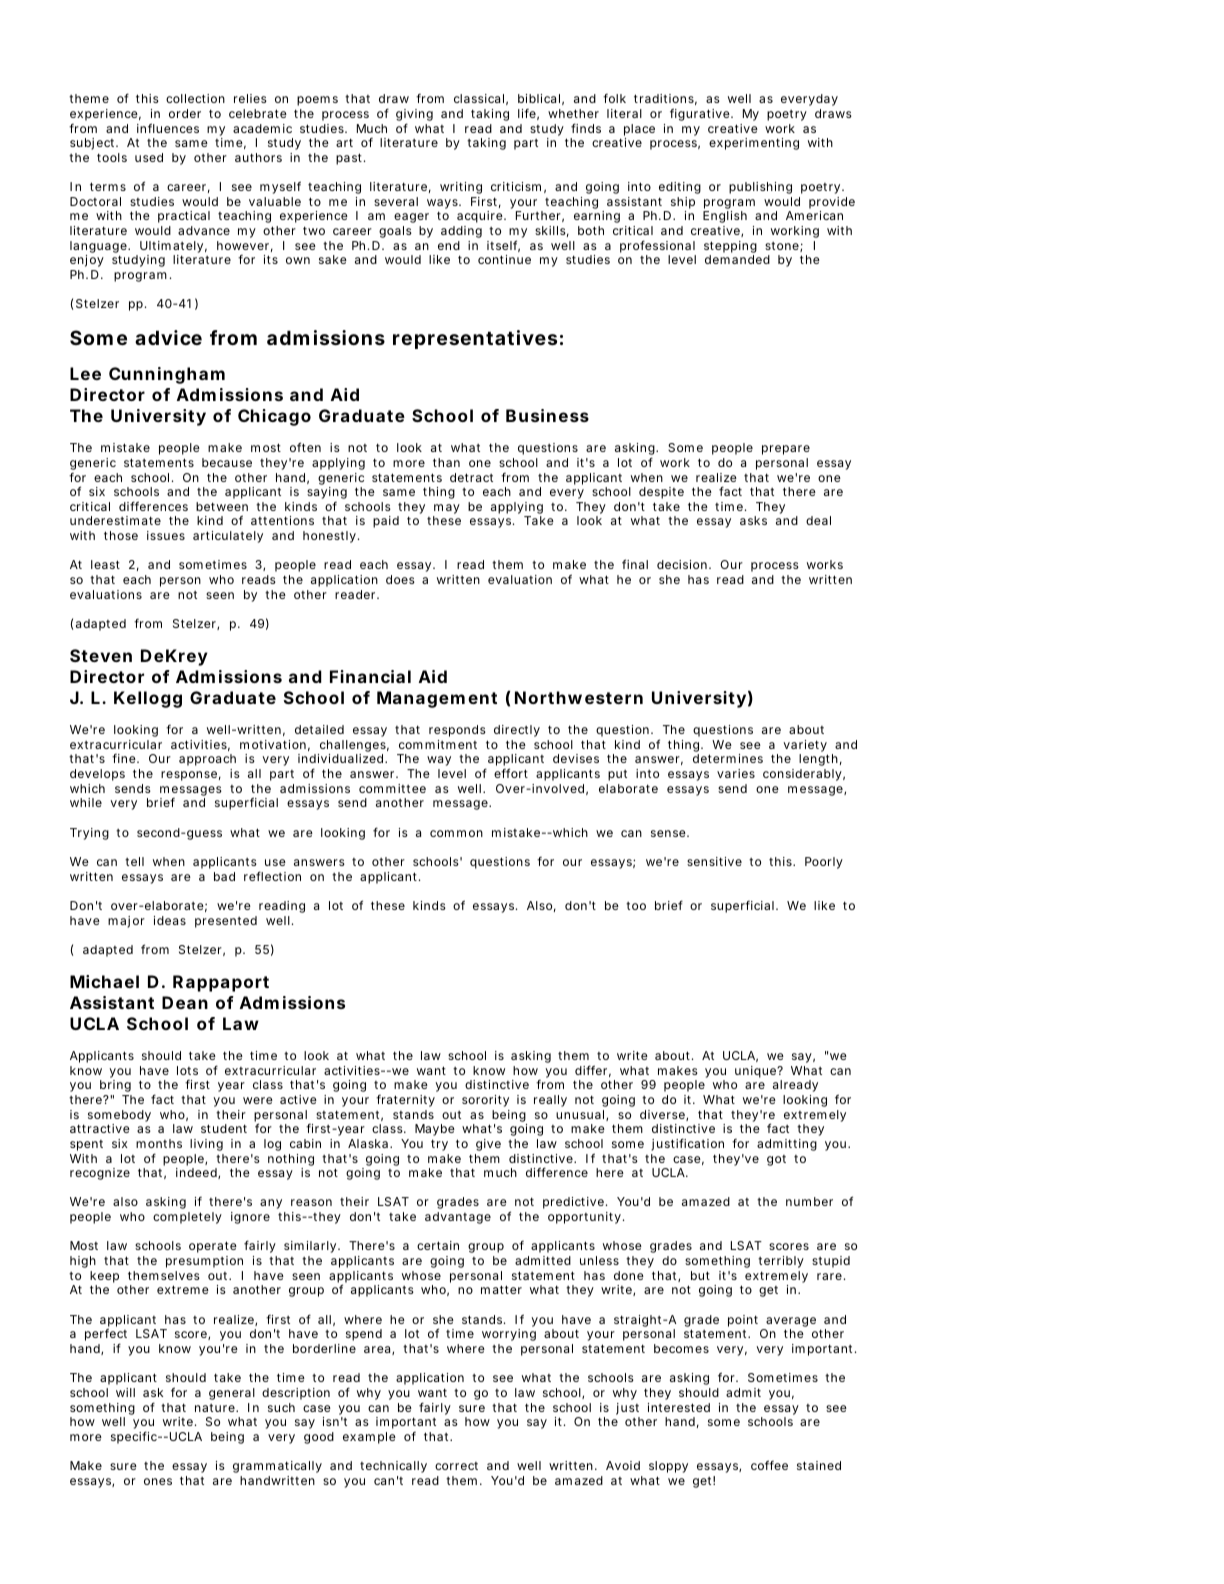 Image resolution: width=1224 pixels, height=1584 pixels. What do you see at coordinates (736, 773) in the document?
I see `varies` at bounding box center [736, 773].
